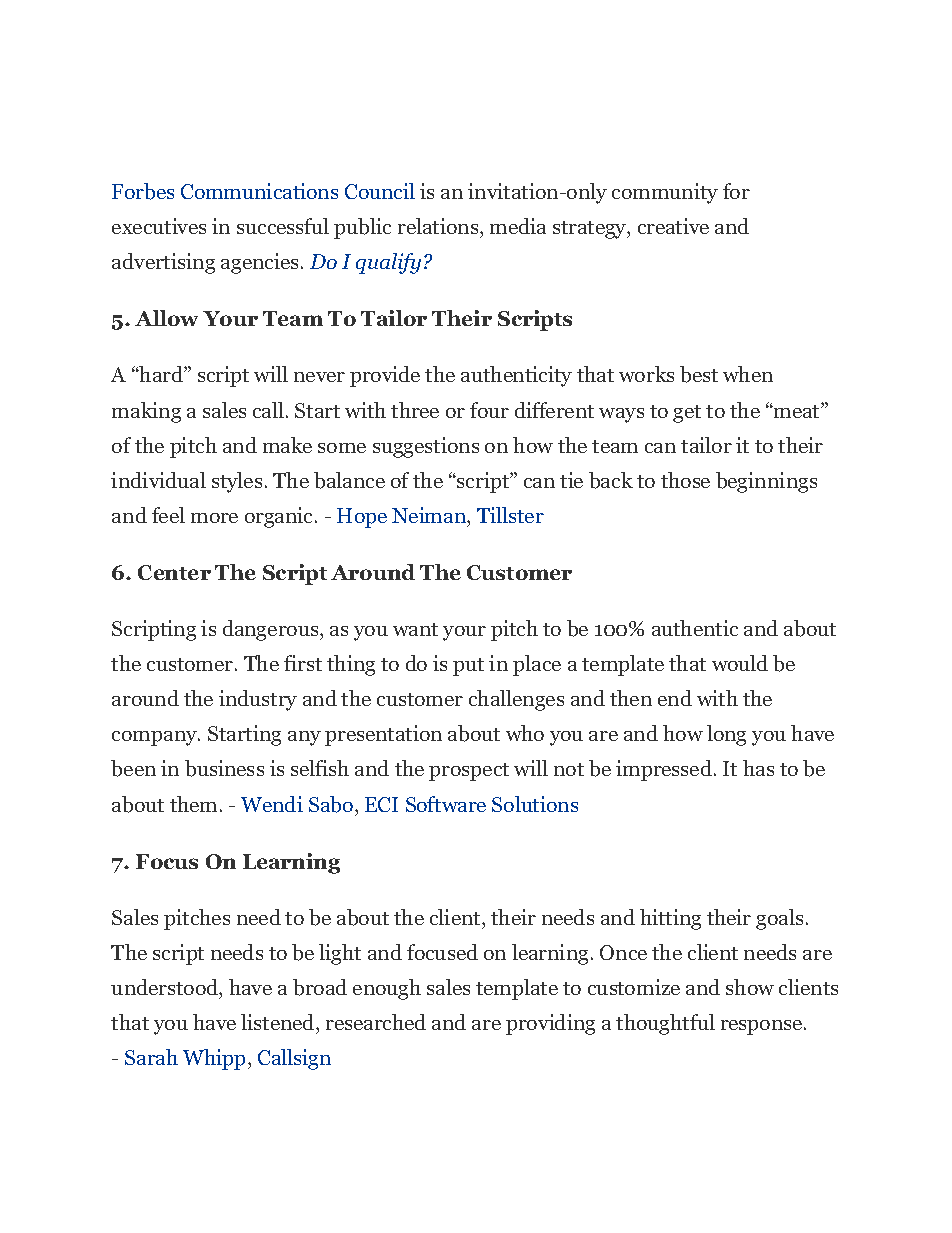  Describe the element at coordinates (272, 630) in the screenshot. I see `dangerous` at that location.
